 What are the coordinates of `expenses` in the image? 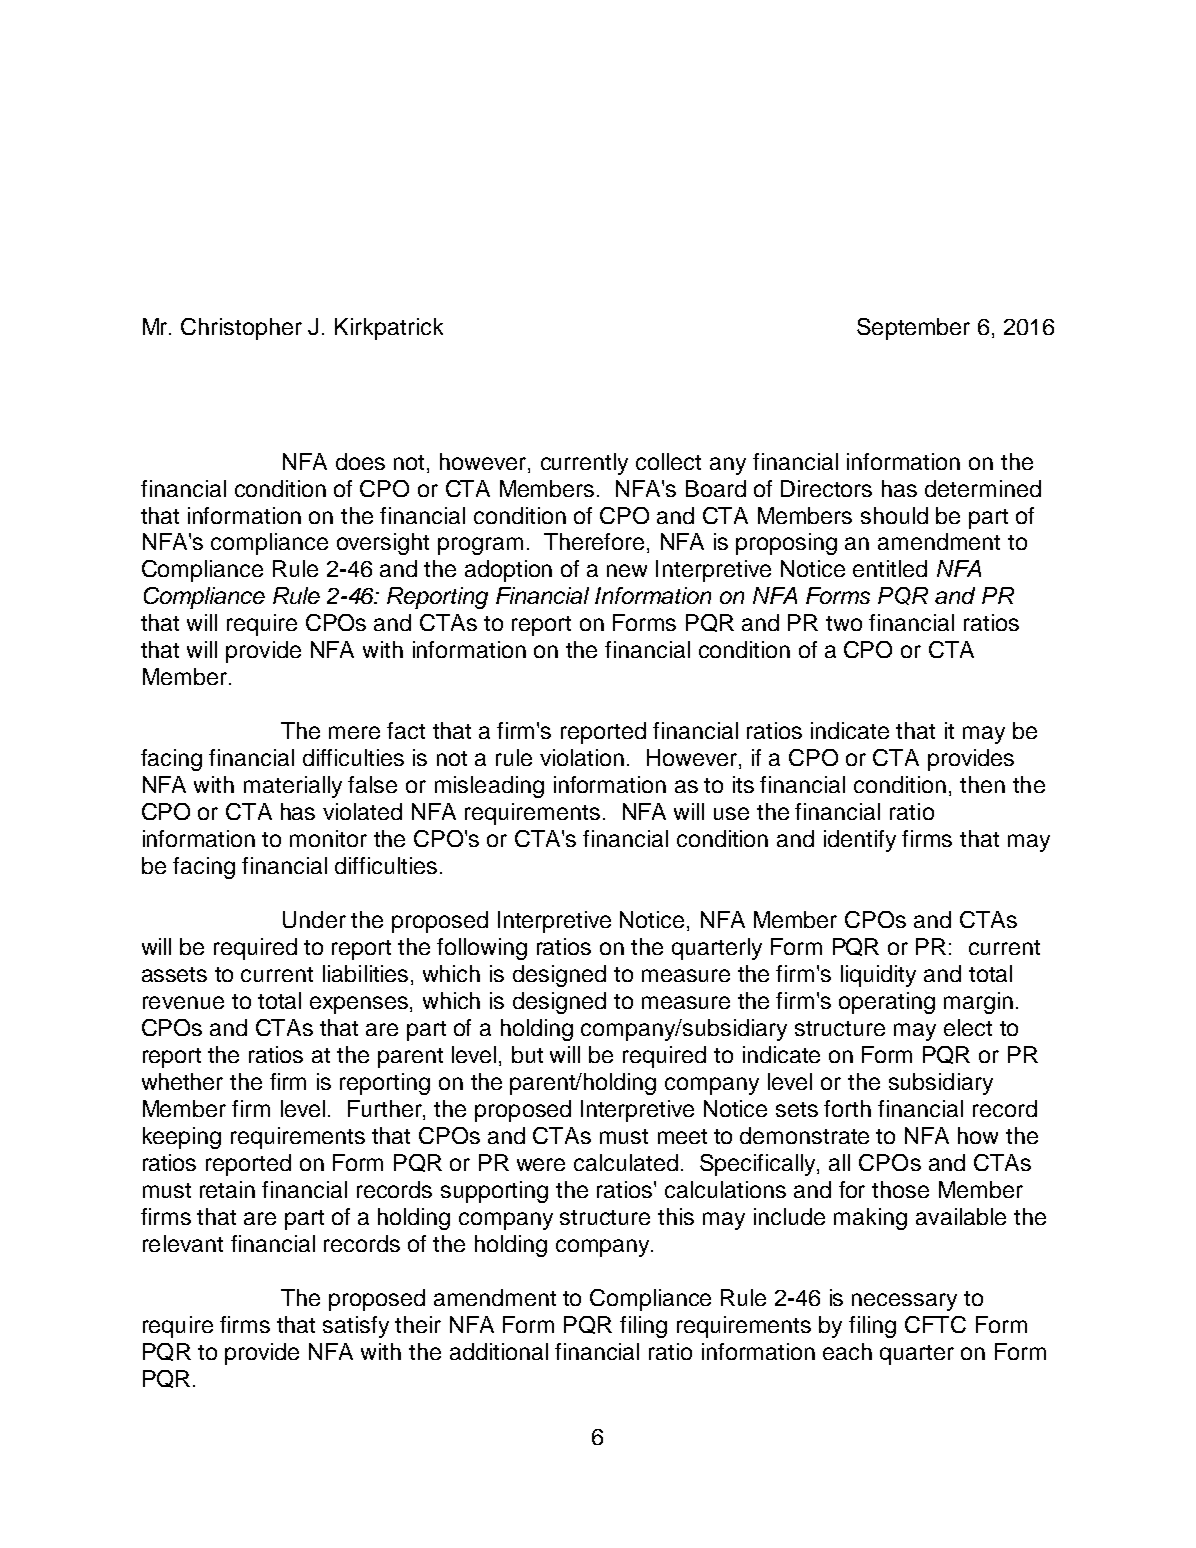 It's located at (360, 1005).
